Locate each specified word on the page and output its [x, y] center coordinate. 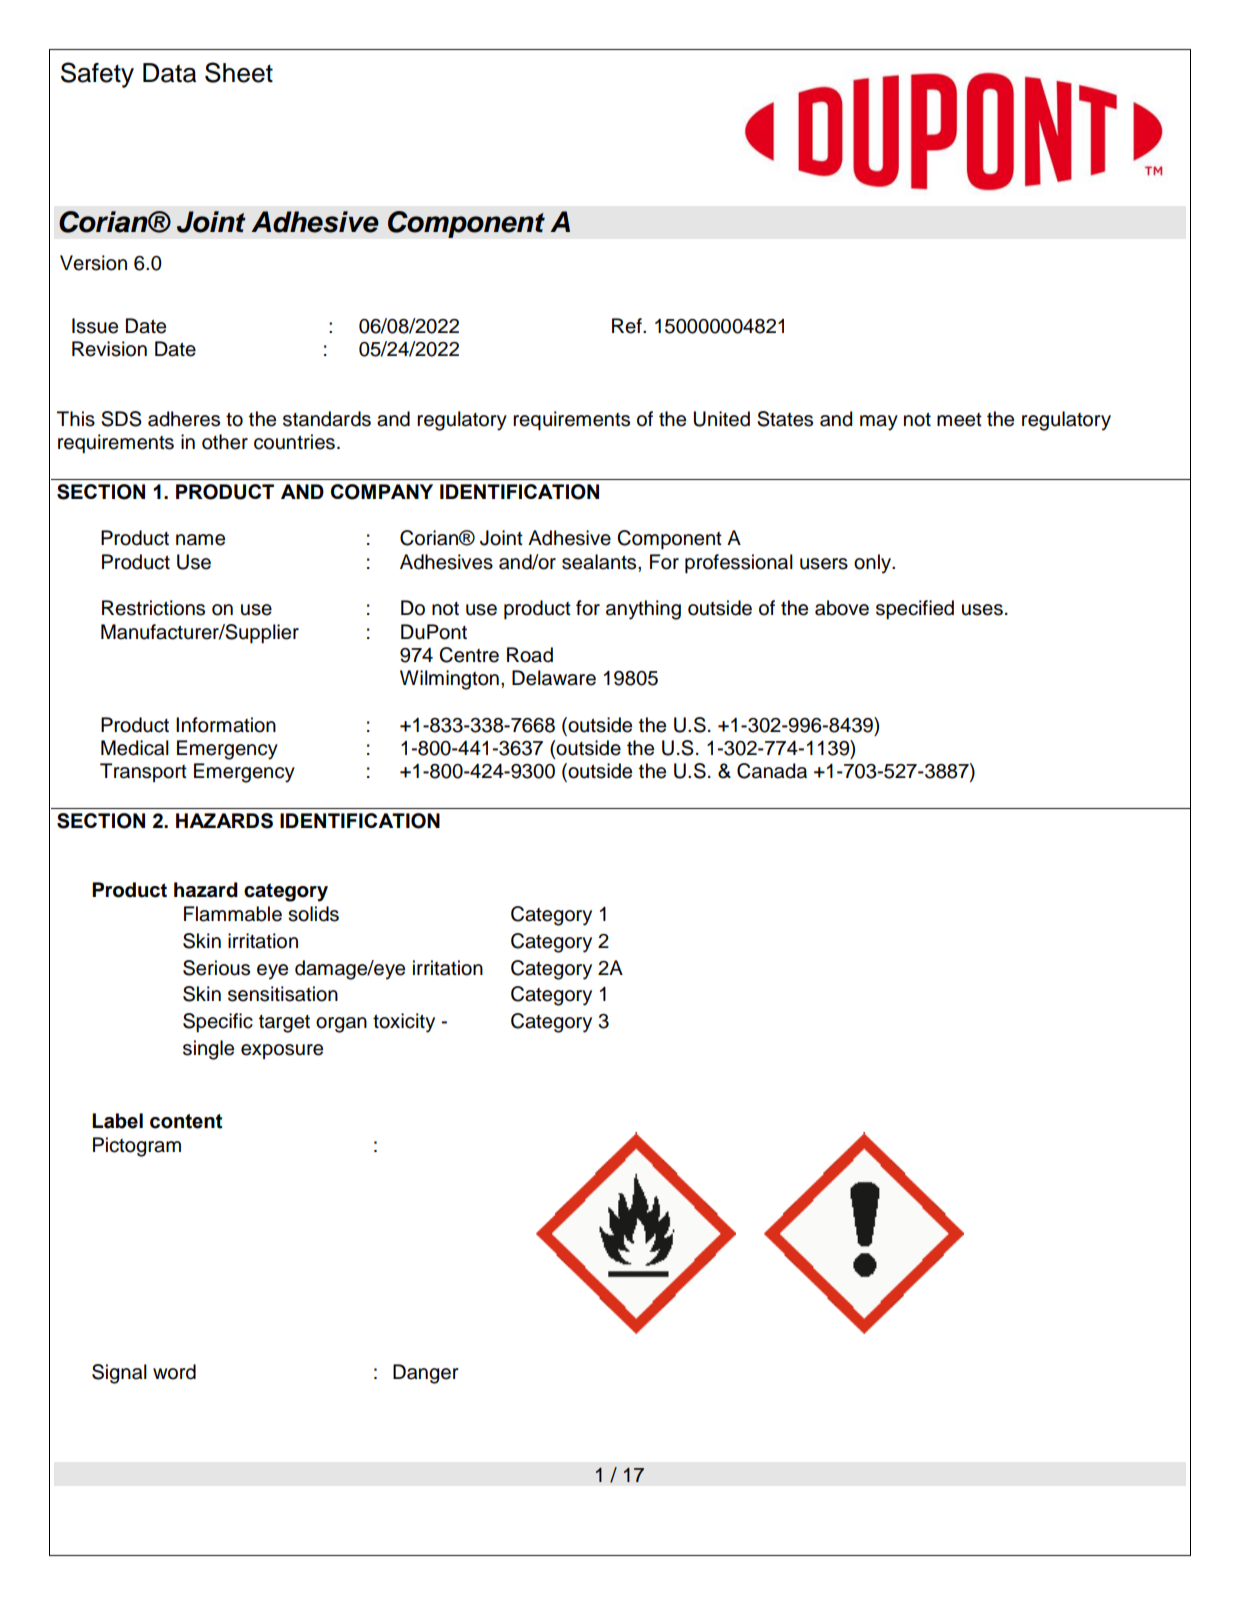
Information [226, 725]
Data [169, 73]
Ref [628, 326]
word [174, 1372]
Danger [426, 1374]
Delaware [554, 678]
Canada [772, 771]
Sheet [239, 72]
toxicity [404, 1023]
